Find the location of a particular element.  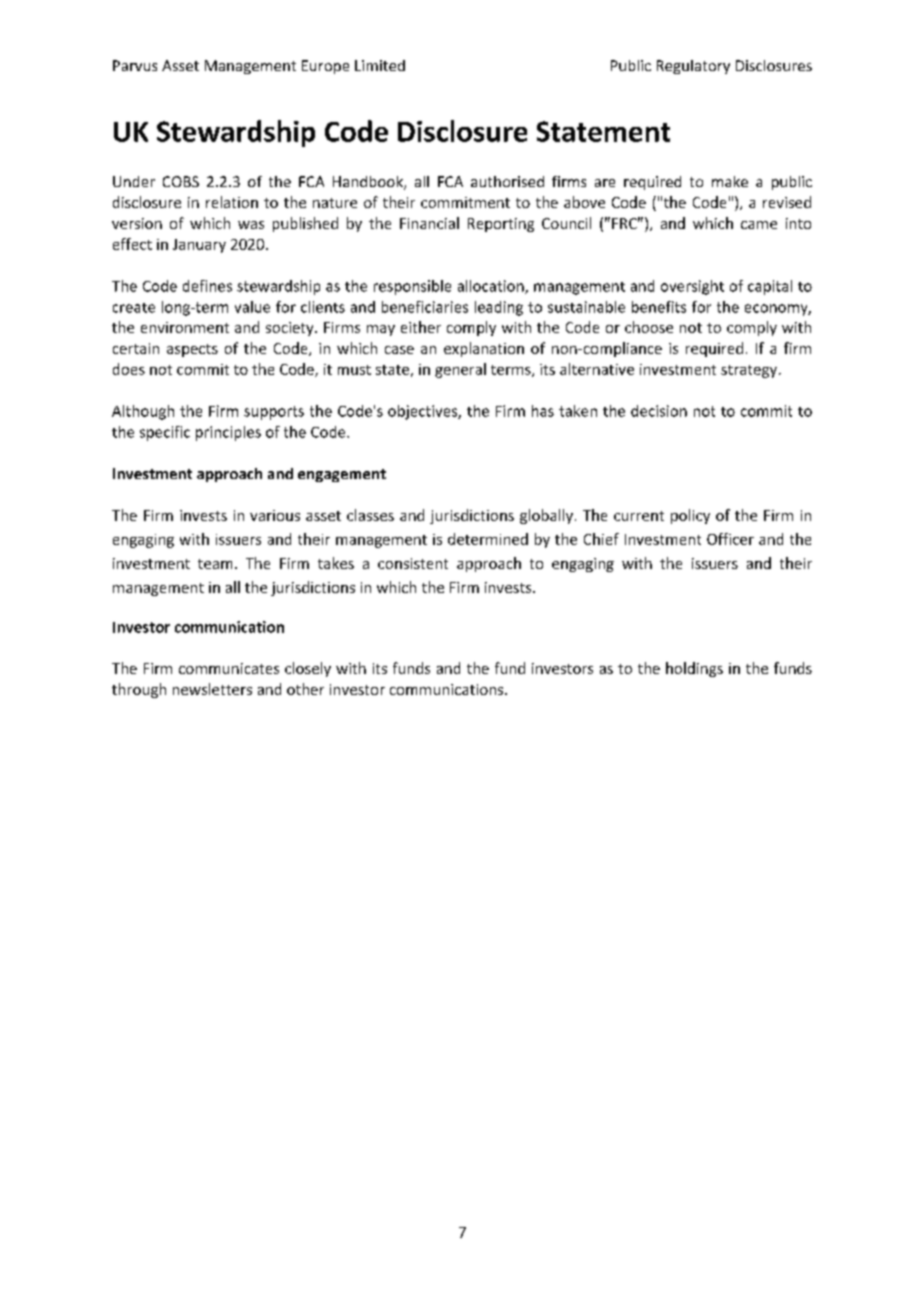

Limited is located at coordinates (380, 65).
